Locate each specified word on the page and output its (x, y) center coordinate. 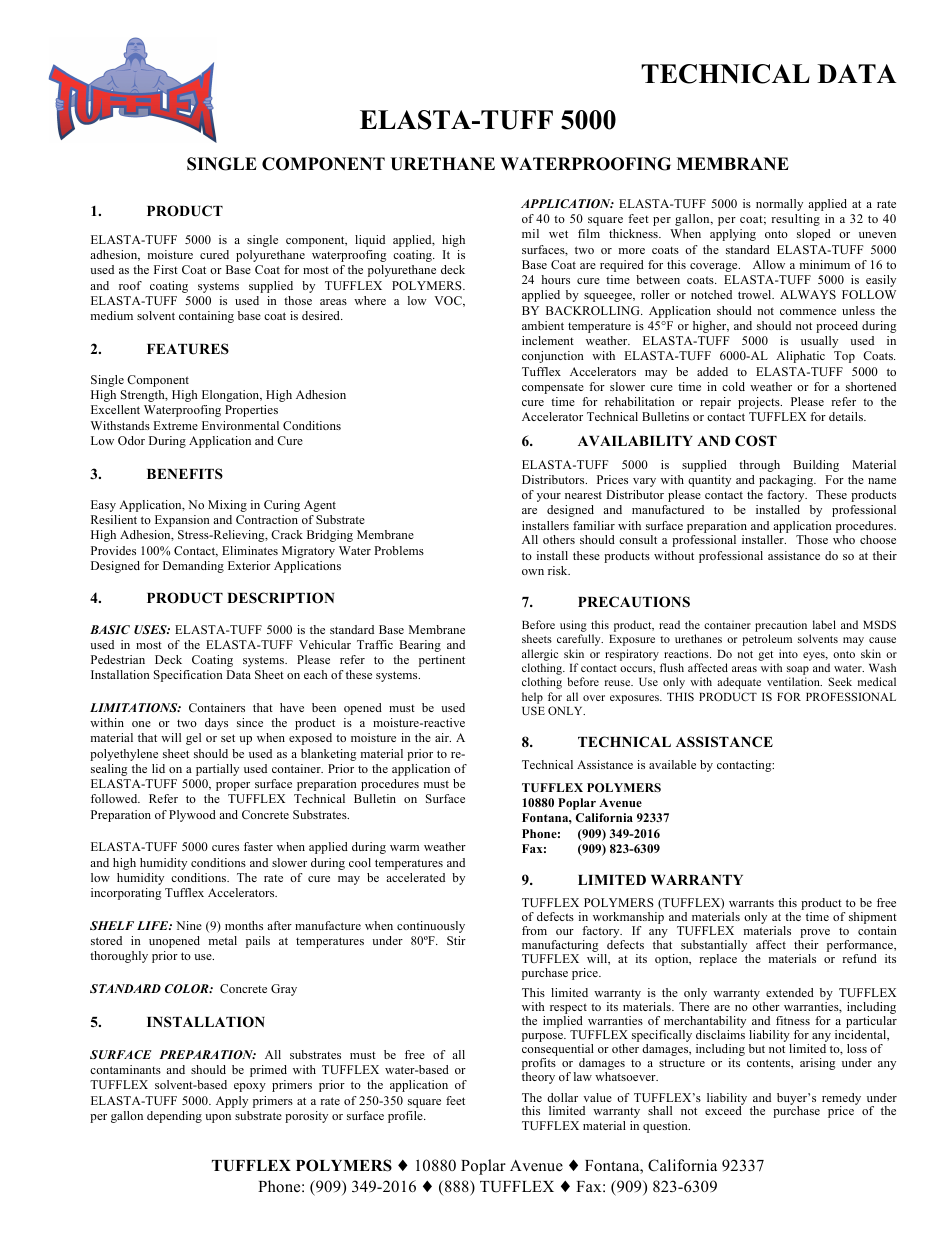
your (549, 497)
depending (174, 1117)
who (844, 539)
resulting (795, 220)
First (166, 269)
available (672, 764)
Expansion (182, 521)
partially (217, 770)
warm (404, 848)
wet (558, 234)
